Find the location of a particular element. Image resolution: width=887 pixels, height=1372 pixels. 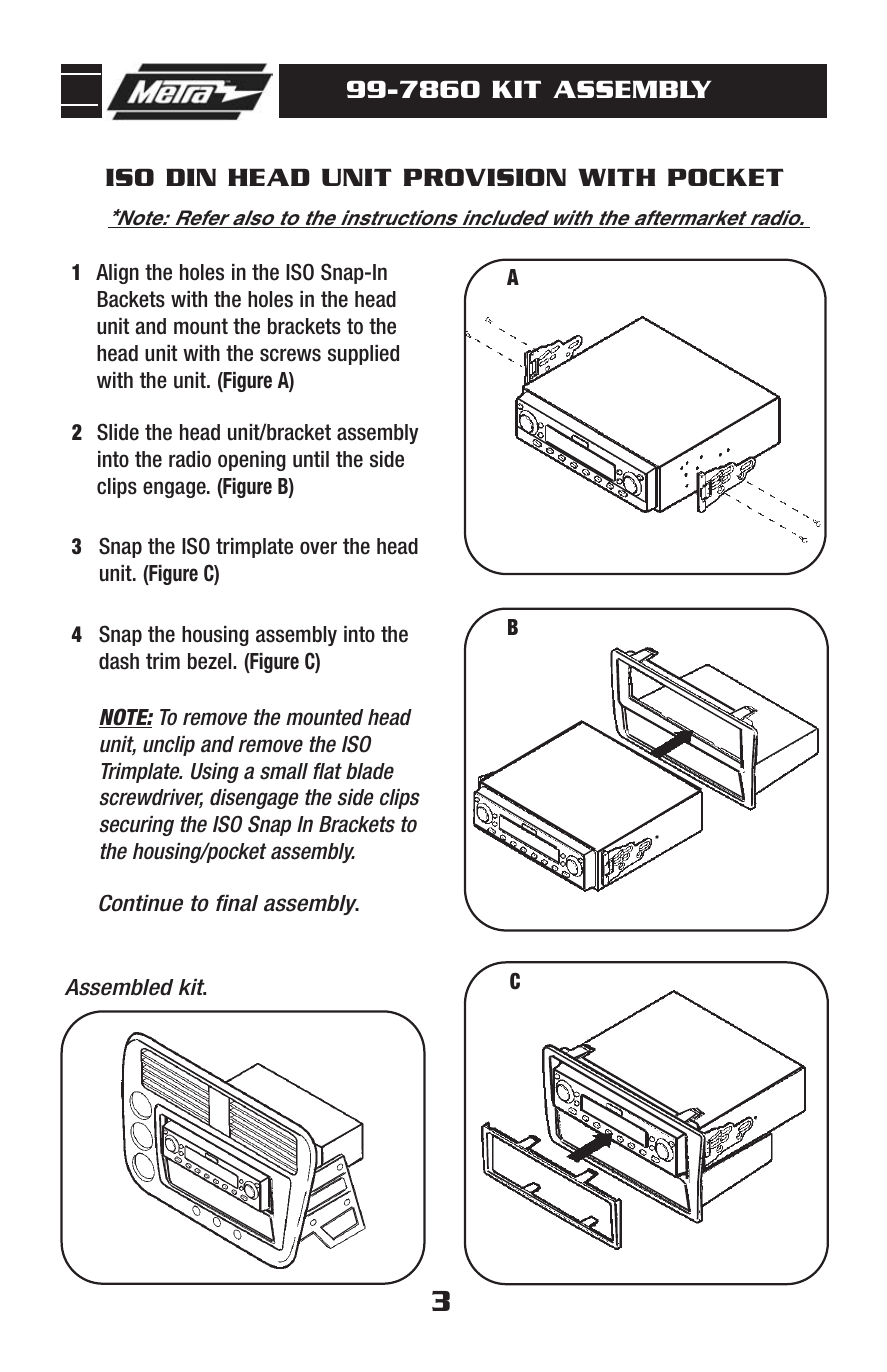

unclip is located at coordinates (169, 746).
